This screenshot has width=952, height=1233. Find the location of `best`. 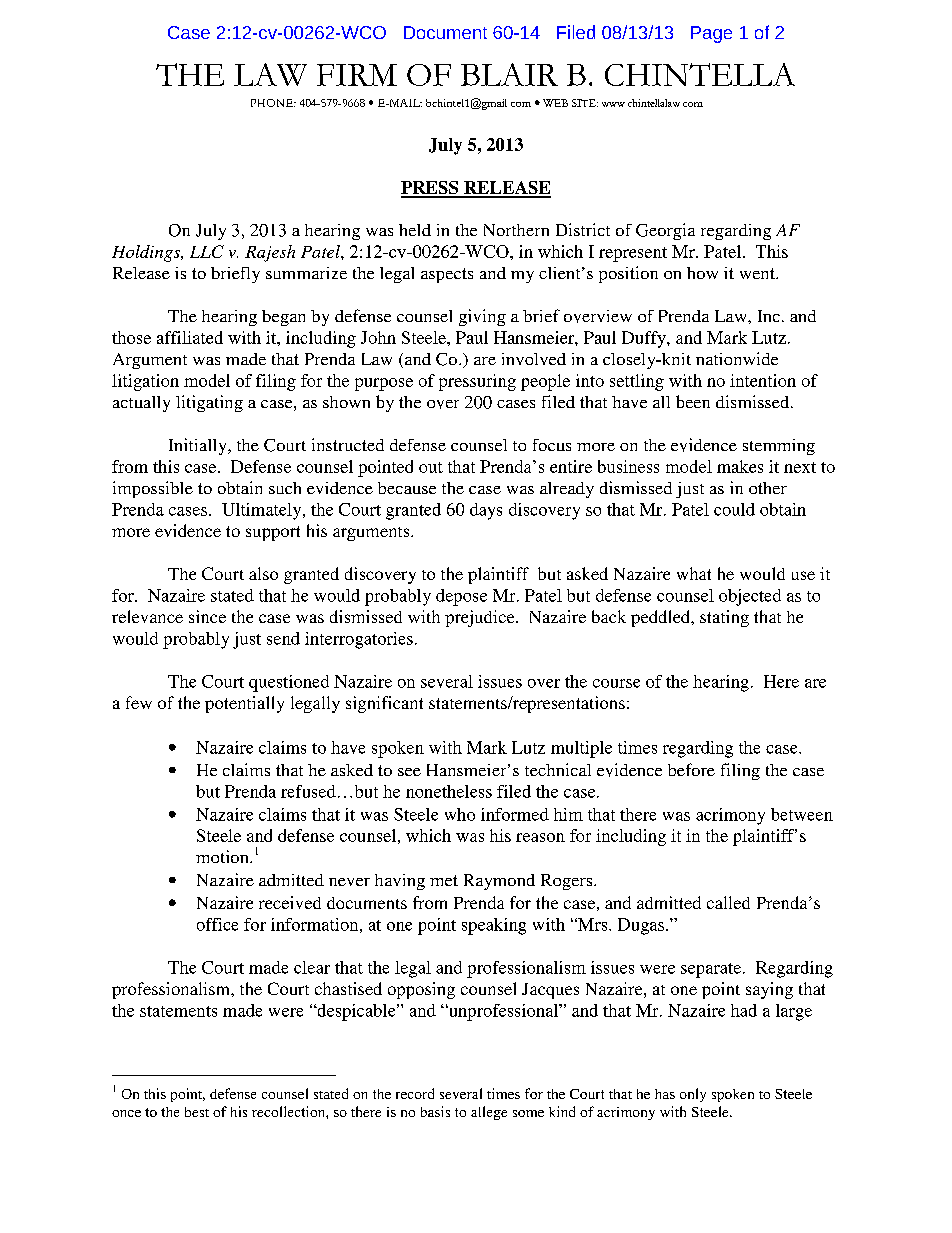

best is located at coordinates (197, 1112).
